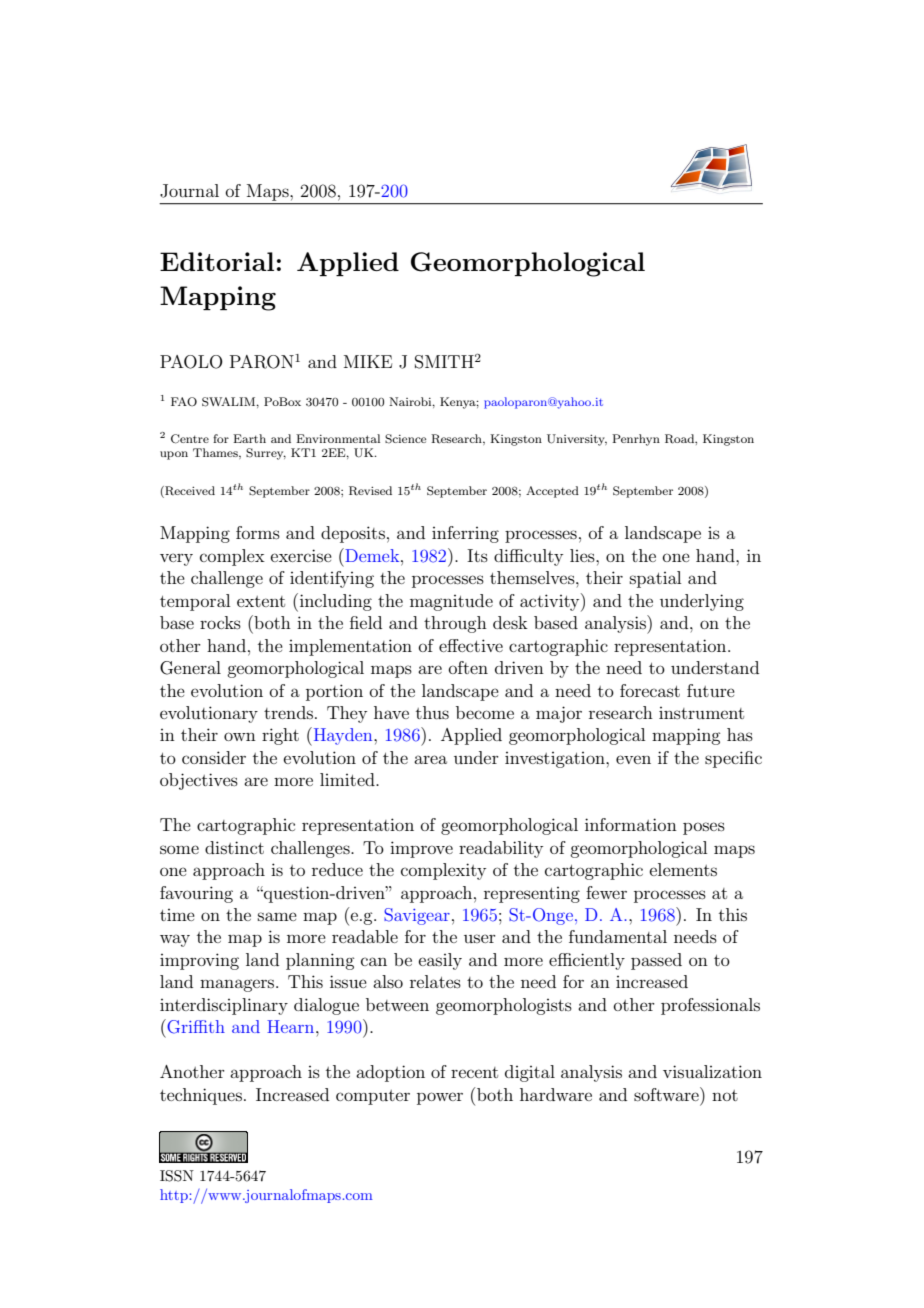 The width and height of the screenshot is (924, 1308). Describe the element at coordinates (552, 492) in the screenshot. I see `Accepted` at that location.
